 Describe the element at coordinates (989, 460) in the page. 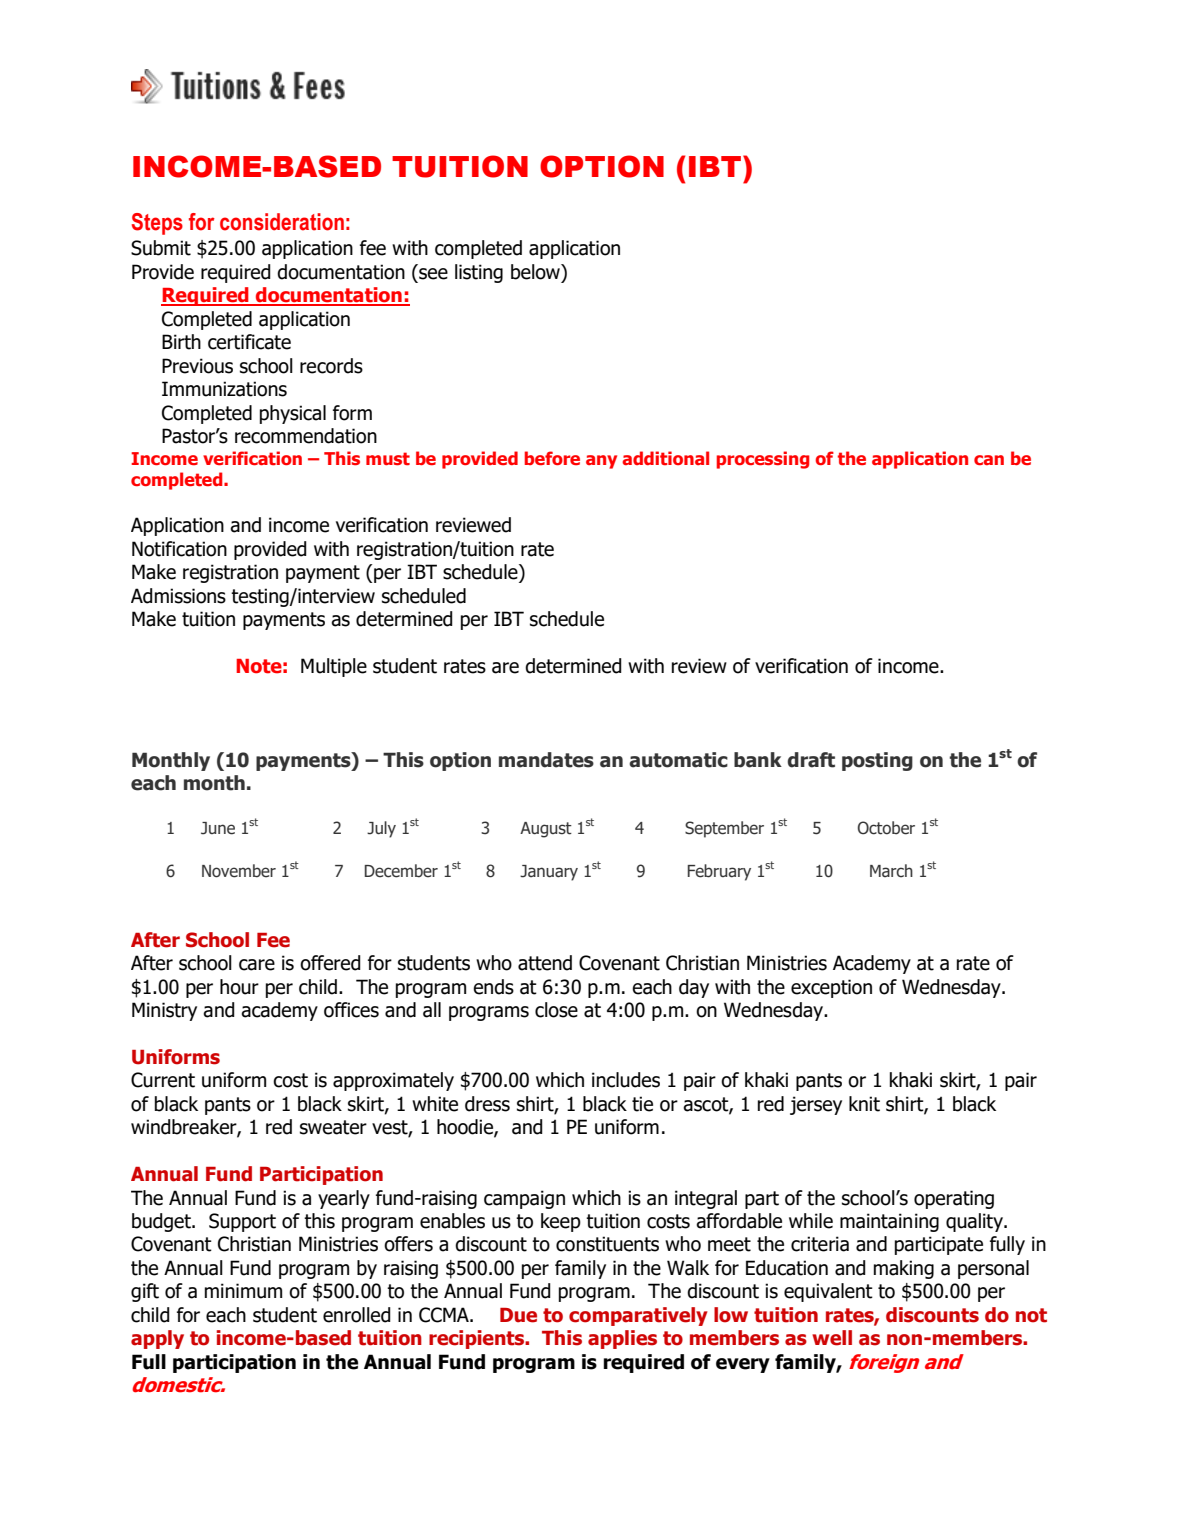

I see `can` at that location.
